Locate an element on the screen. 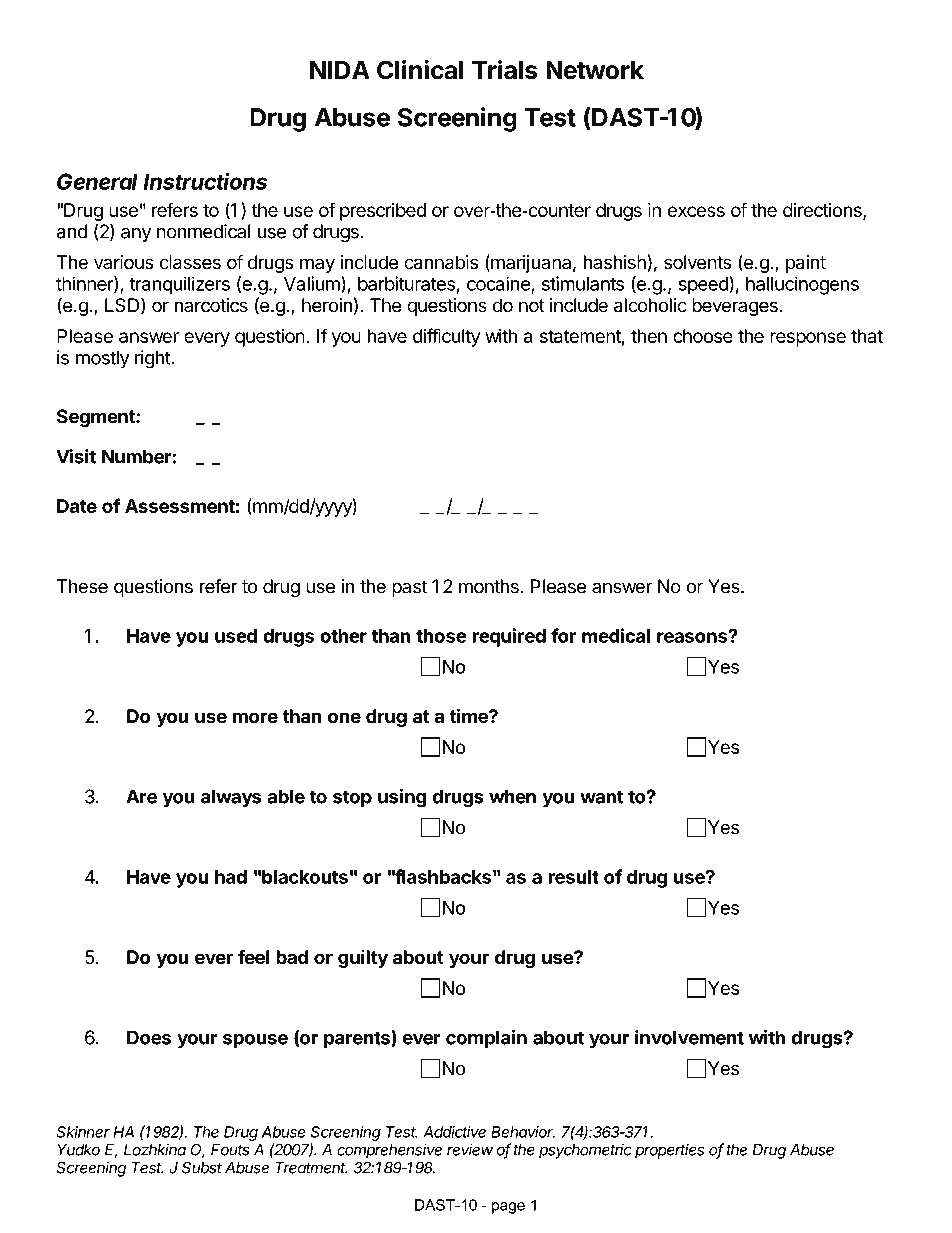 The height and width of the screenshot is (1233, 952). Subst is located at coordinates (202, 1167).
